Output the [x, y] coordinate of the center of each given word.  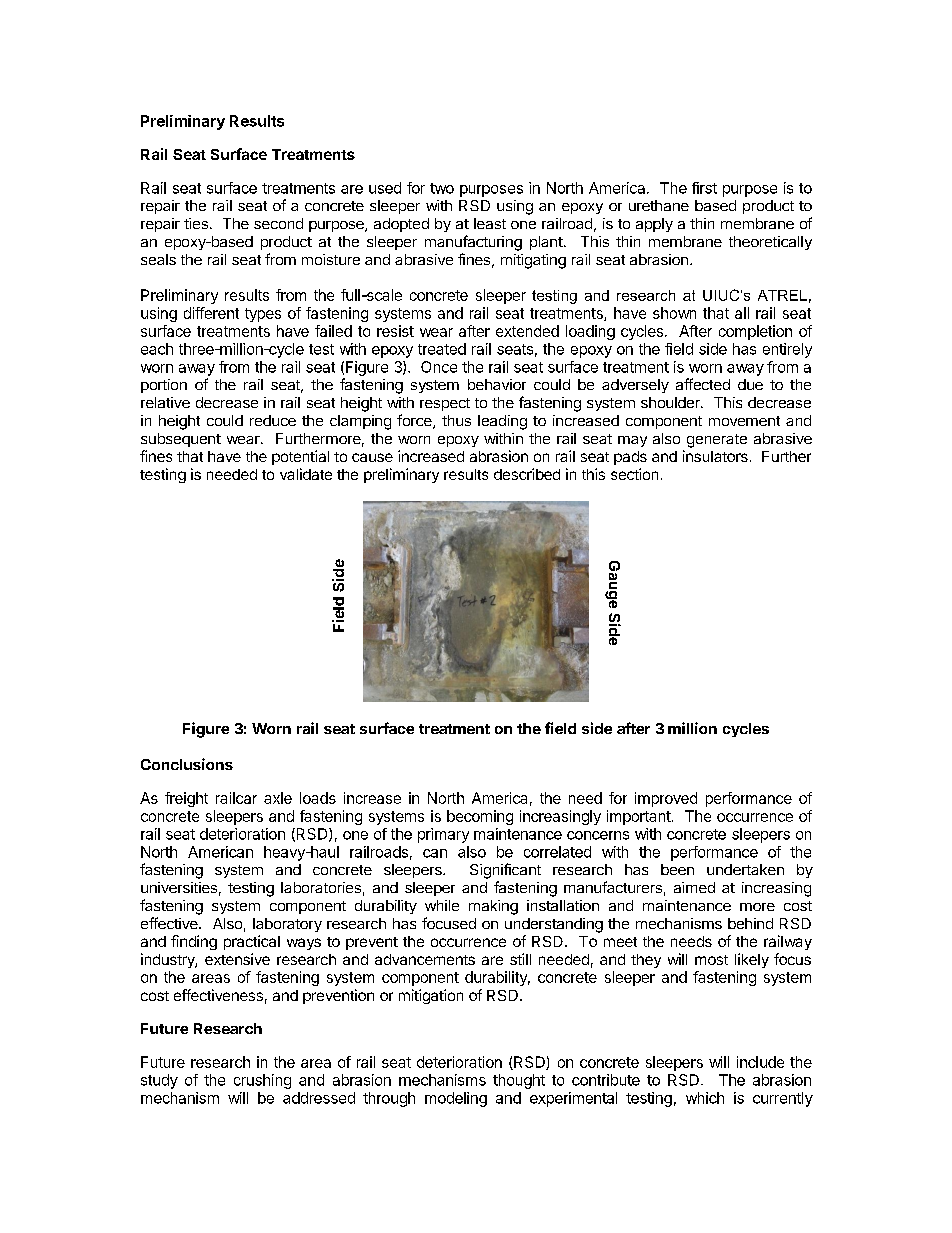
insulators [715, 456]
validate [306, 474]
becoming [480, 817]
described [527, 474]
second [278, 223]
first [704, 188]
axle [278, 798]
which [705, 1098]
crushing [262, 1081]
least [490, 223]
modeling [456, 1099]
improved [666, 799]
